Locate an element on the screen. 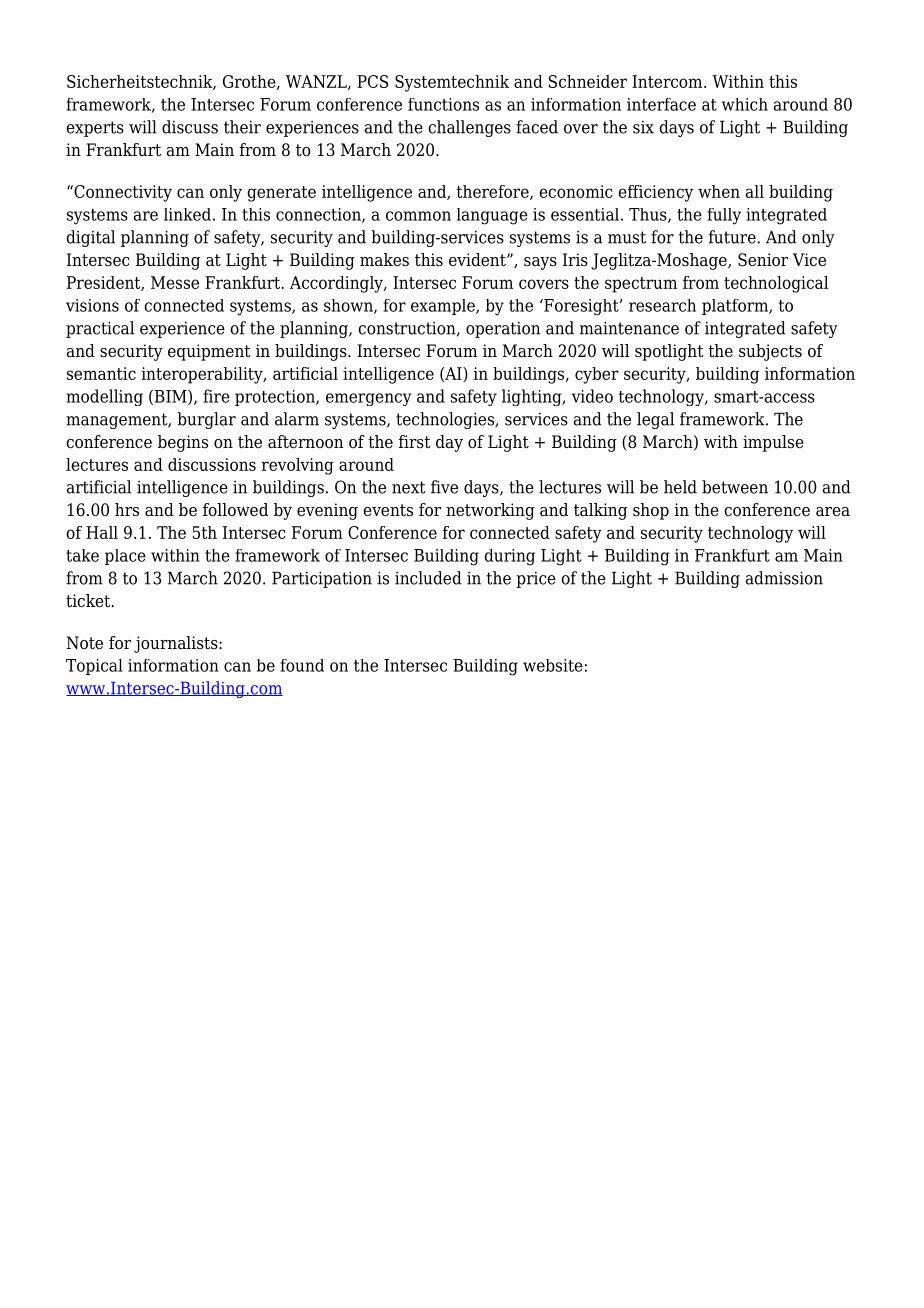 The height and width of the screenshot is (1308, 924). functions is located at coordinates (443, 104).
